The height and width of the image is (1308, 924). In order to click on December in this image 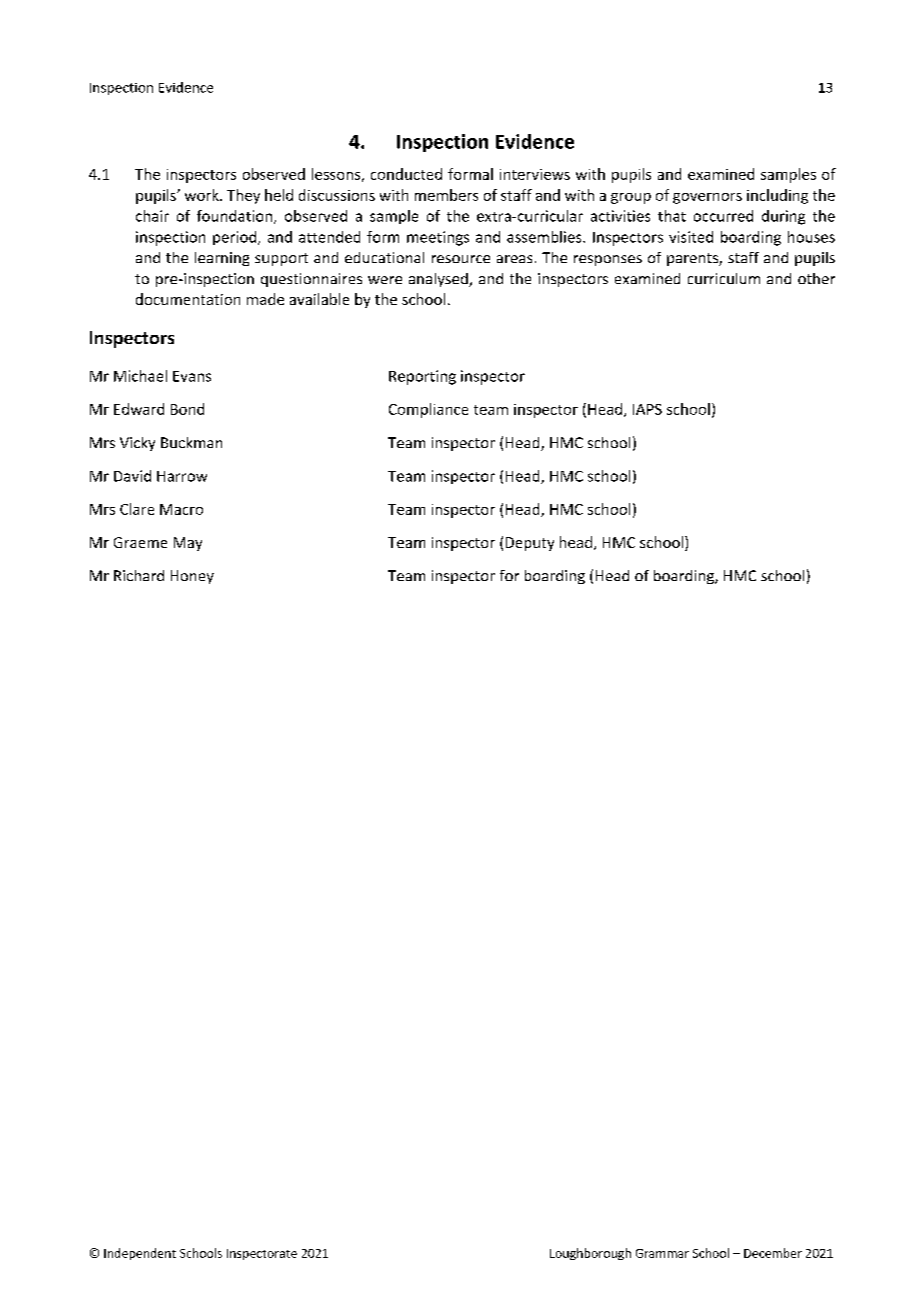, I will do `click(773, 1253)`.
